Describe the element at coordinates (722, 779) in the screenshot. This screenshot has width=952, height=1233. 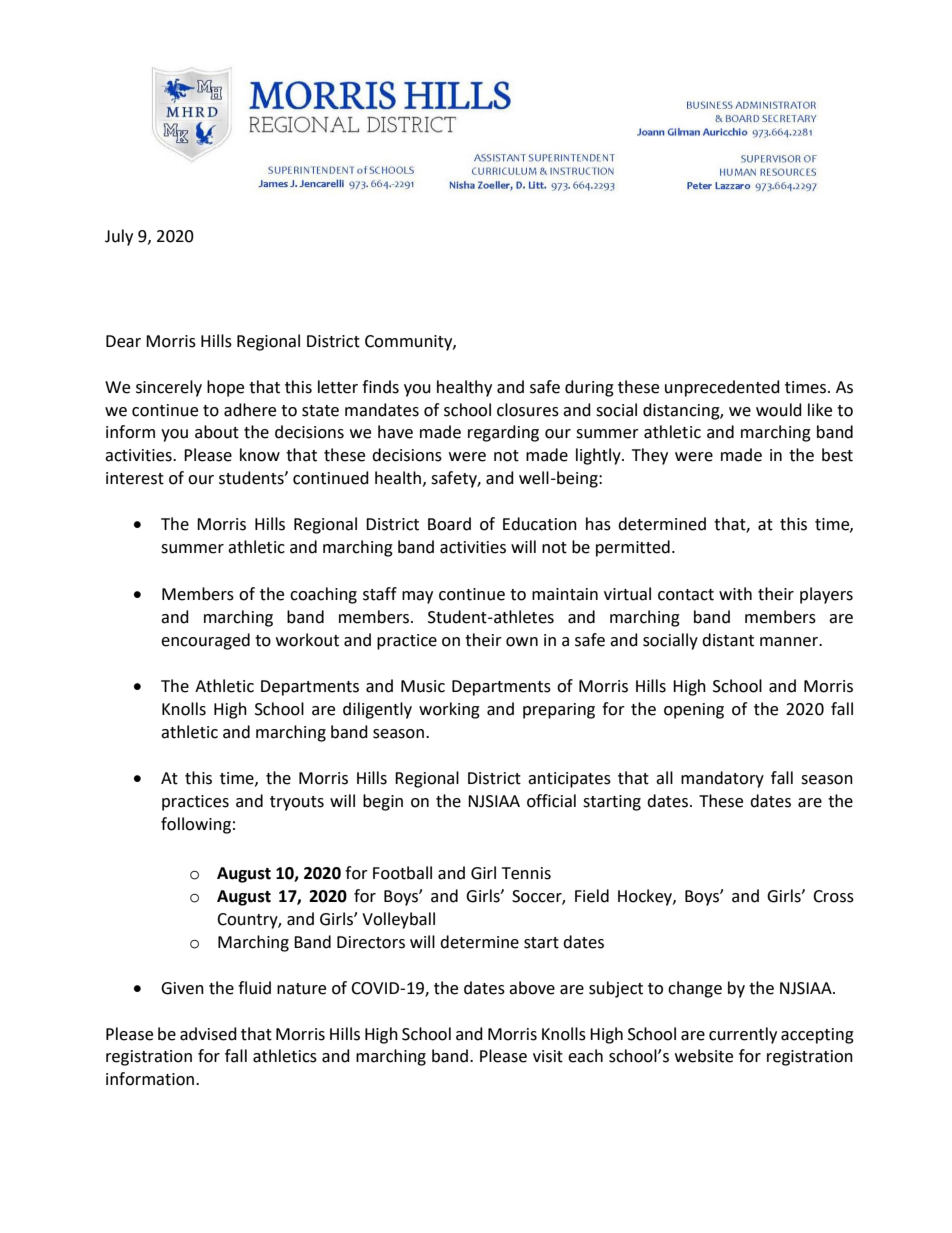
I see `mandatory` at that location.
